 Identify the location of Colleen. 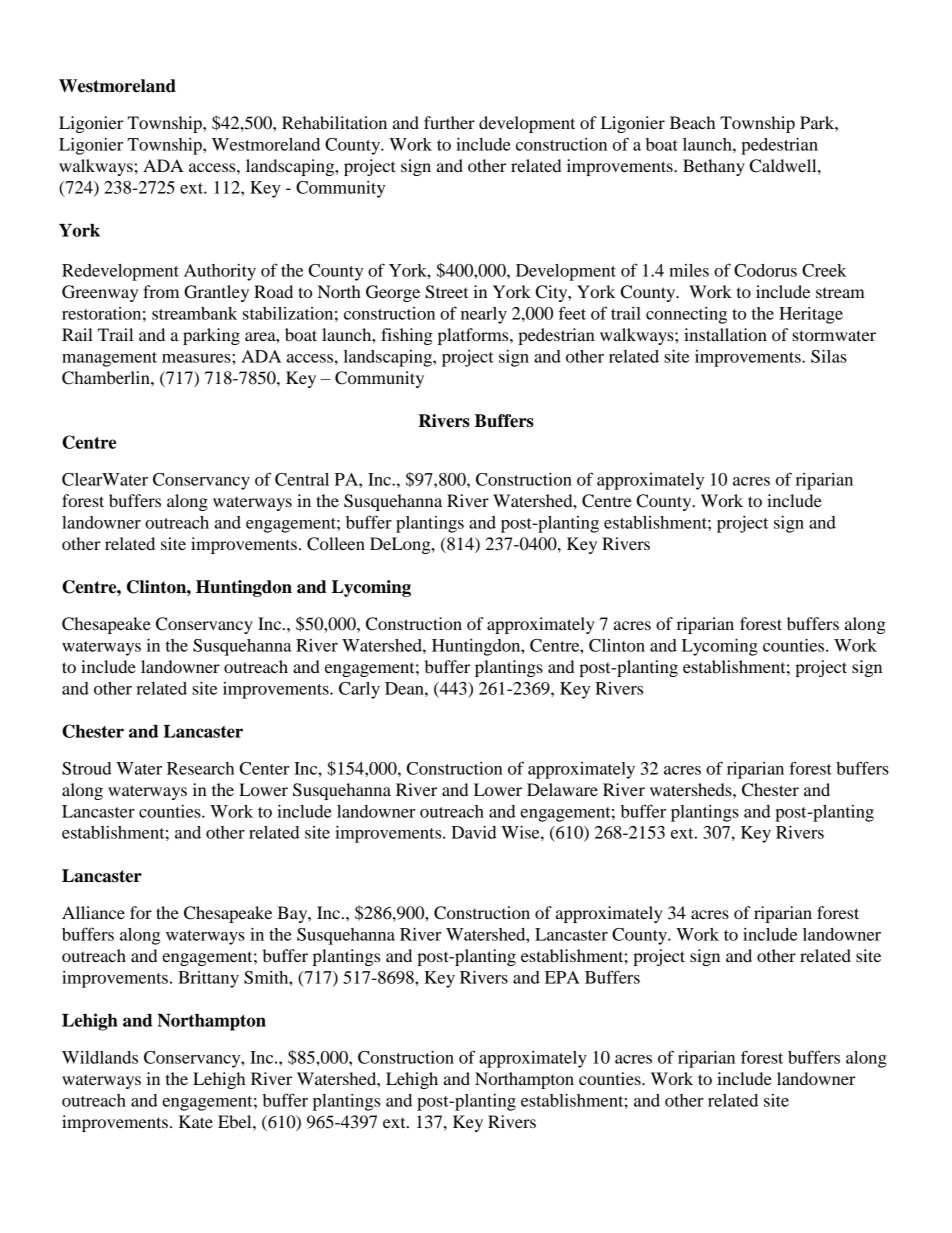
(336, 544).
